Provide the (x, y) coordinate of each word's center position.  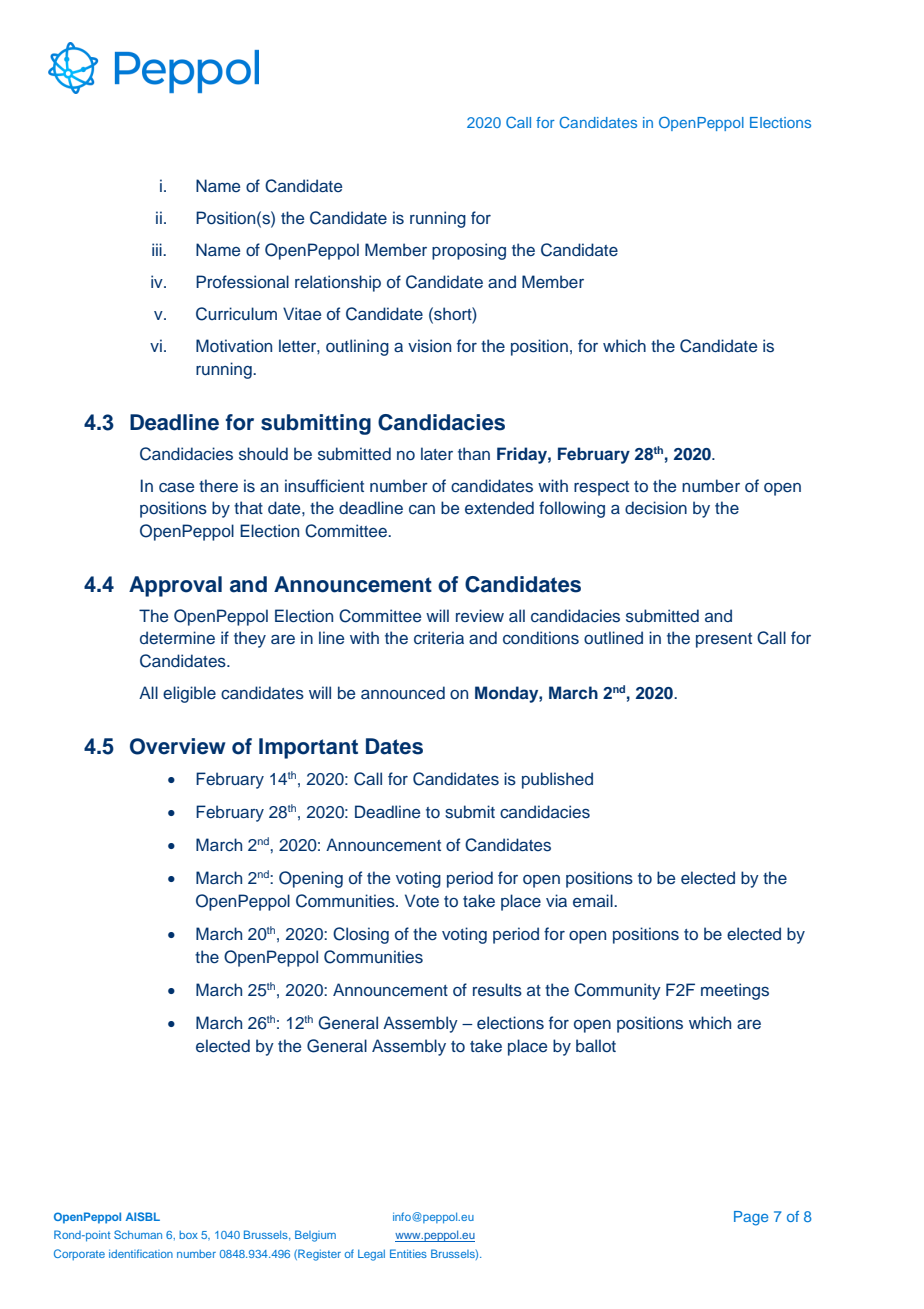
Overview (178, 746)
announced (403, 693)
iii (158, 249)
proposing (469, 251)
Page (751, 1218)
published (557, 780)
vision (429, 345)
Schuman (138, 1234)
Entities (408, 1253)
